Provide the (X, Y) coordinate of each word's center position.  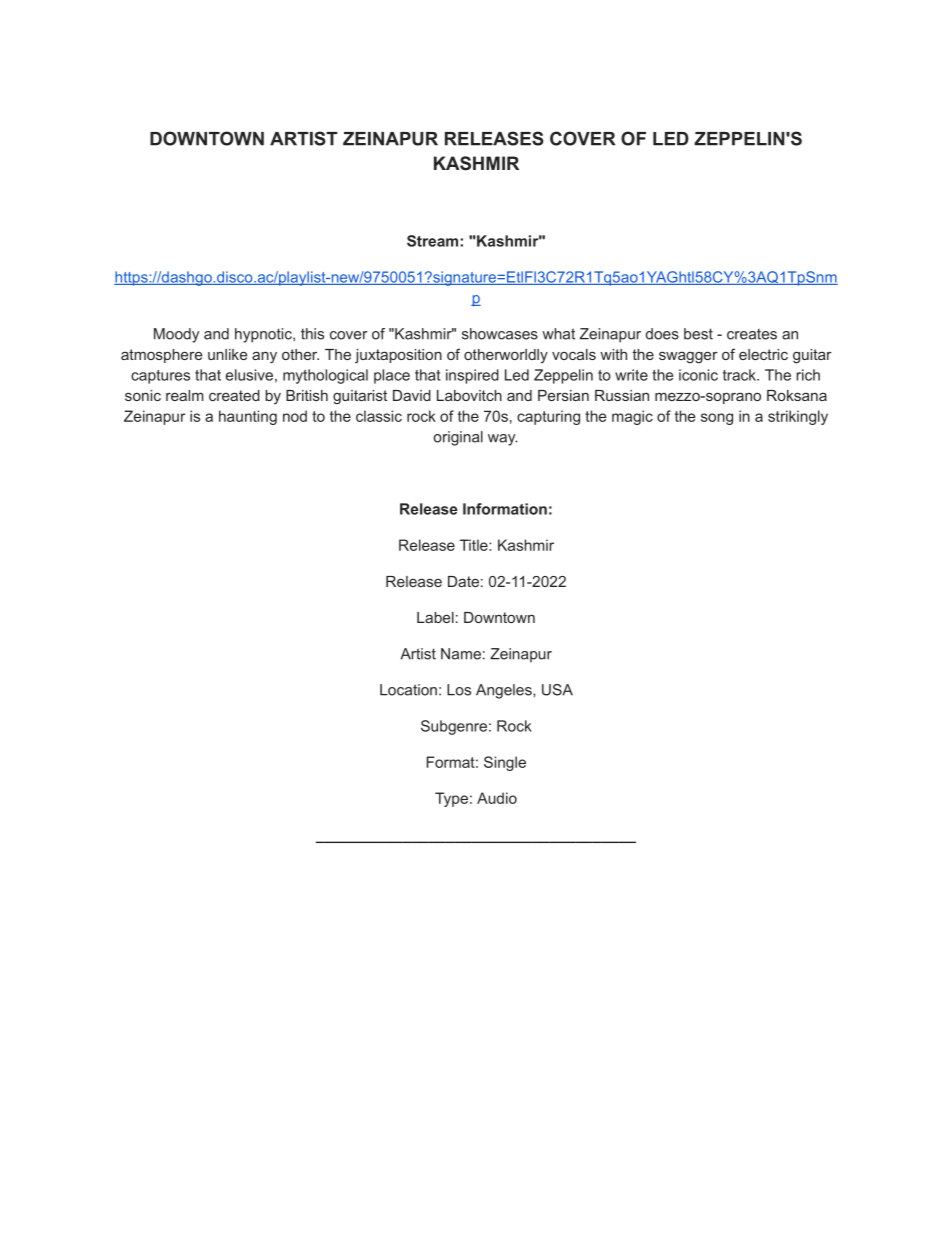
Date (463, 581)
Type (451, 799)
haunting (248, 417)
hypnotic (264, 335)
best (698, 334)
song (717, 419)
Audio (497, 798)
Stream (434, 241)
